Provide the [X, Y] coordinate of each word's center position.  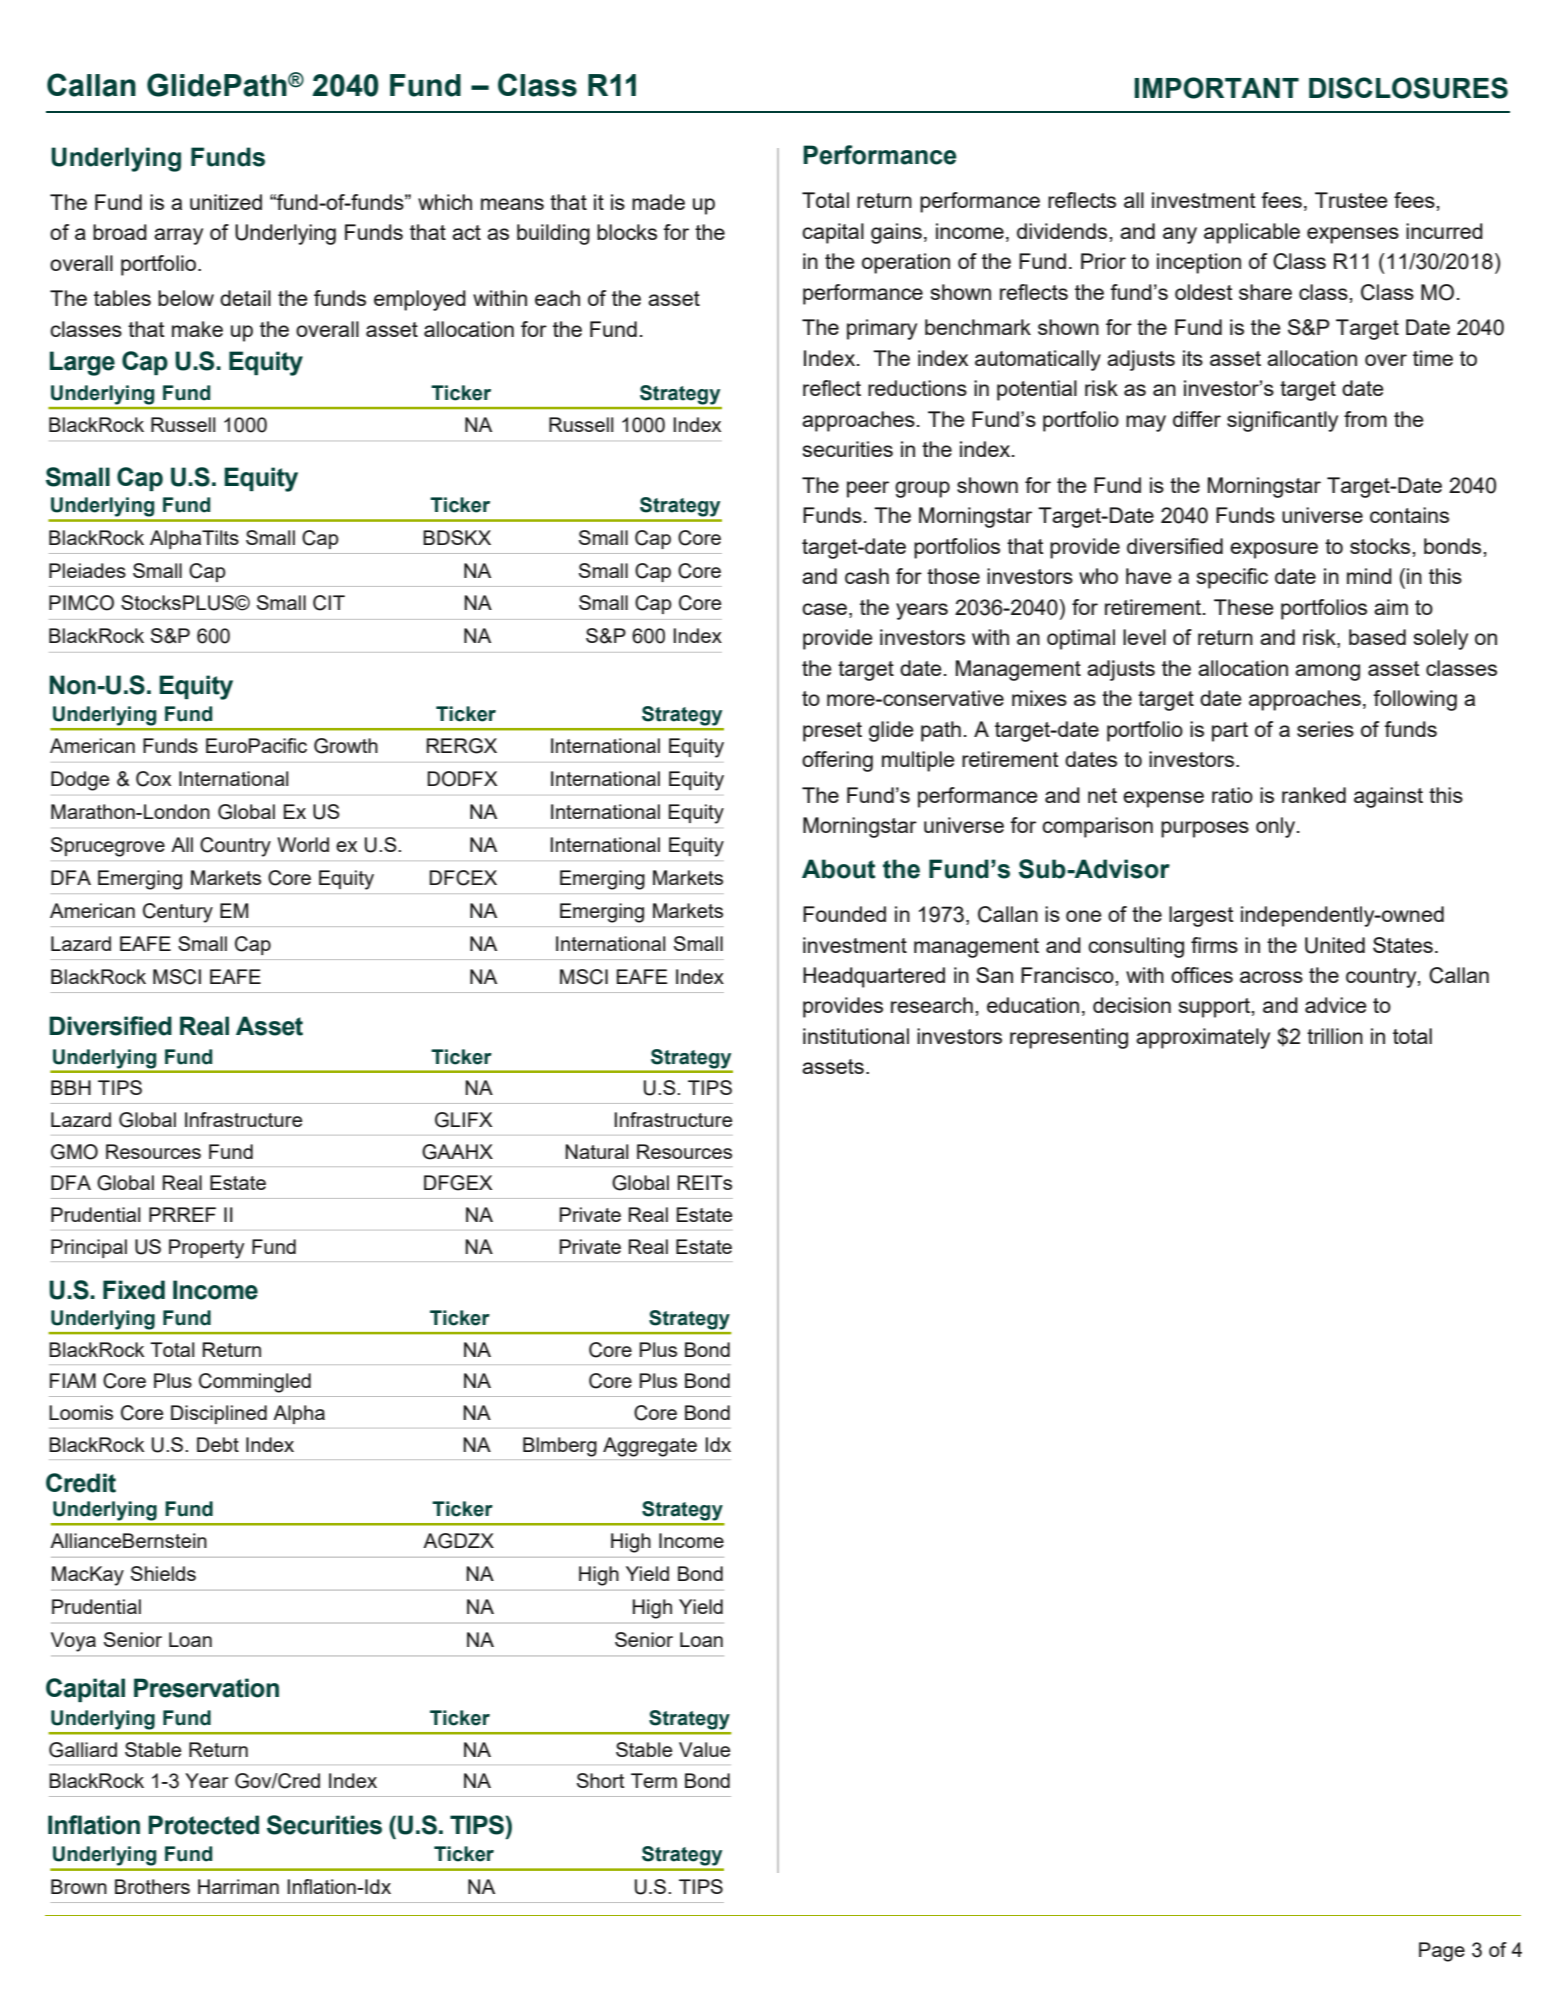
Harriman [238, 1886]
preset [832, 732]
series [1325, 729]
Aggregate [650, 1447]
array [178, 236]
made [658, 202]
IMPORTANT [1217, 88]
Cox [153, 779]
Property [206, 1249]
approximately [1203, 1038]
